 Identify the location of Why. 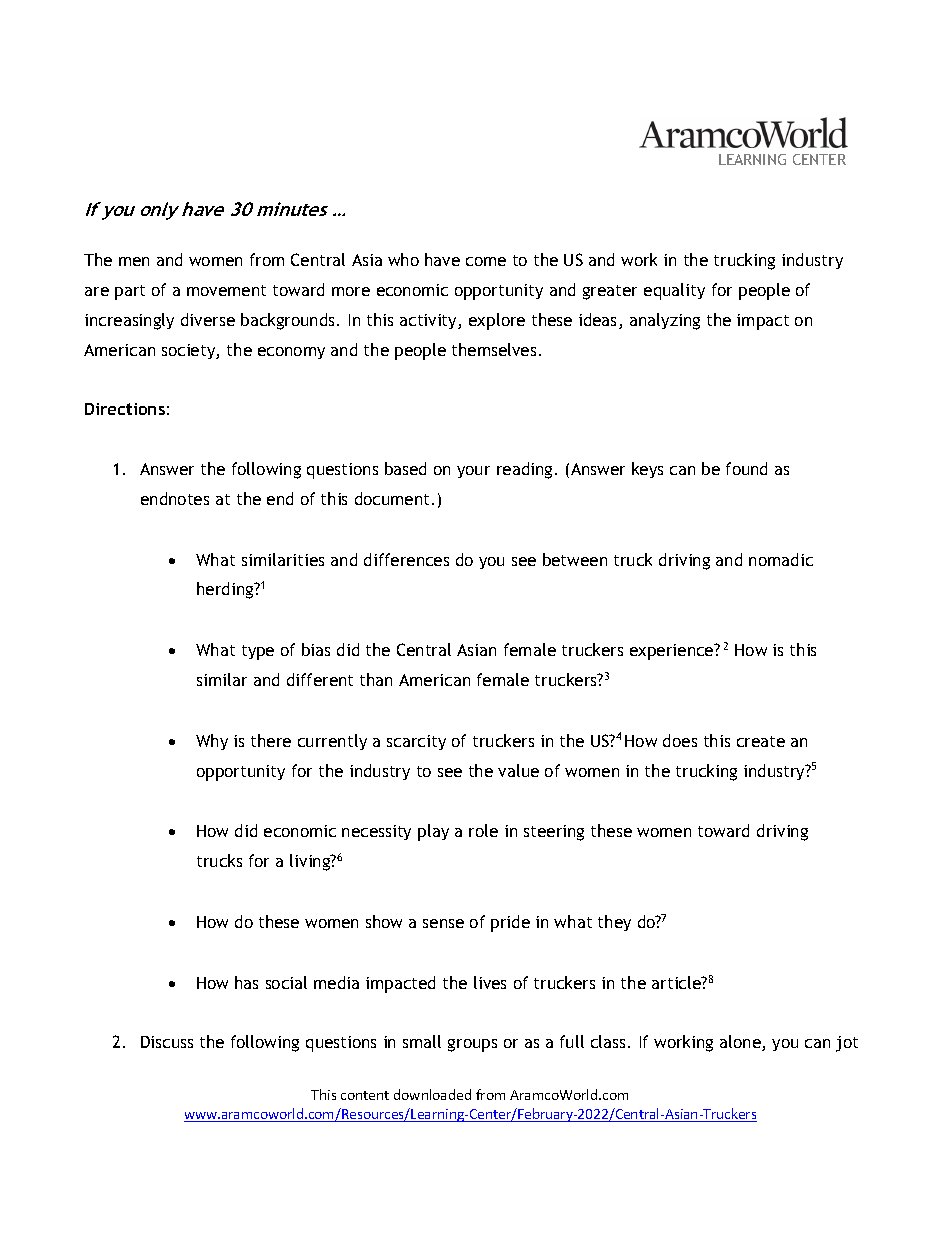
(212, 742).
